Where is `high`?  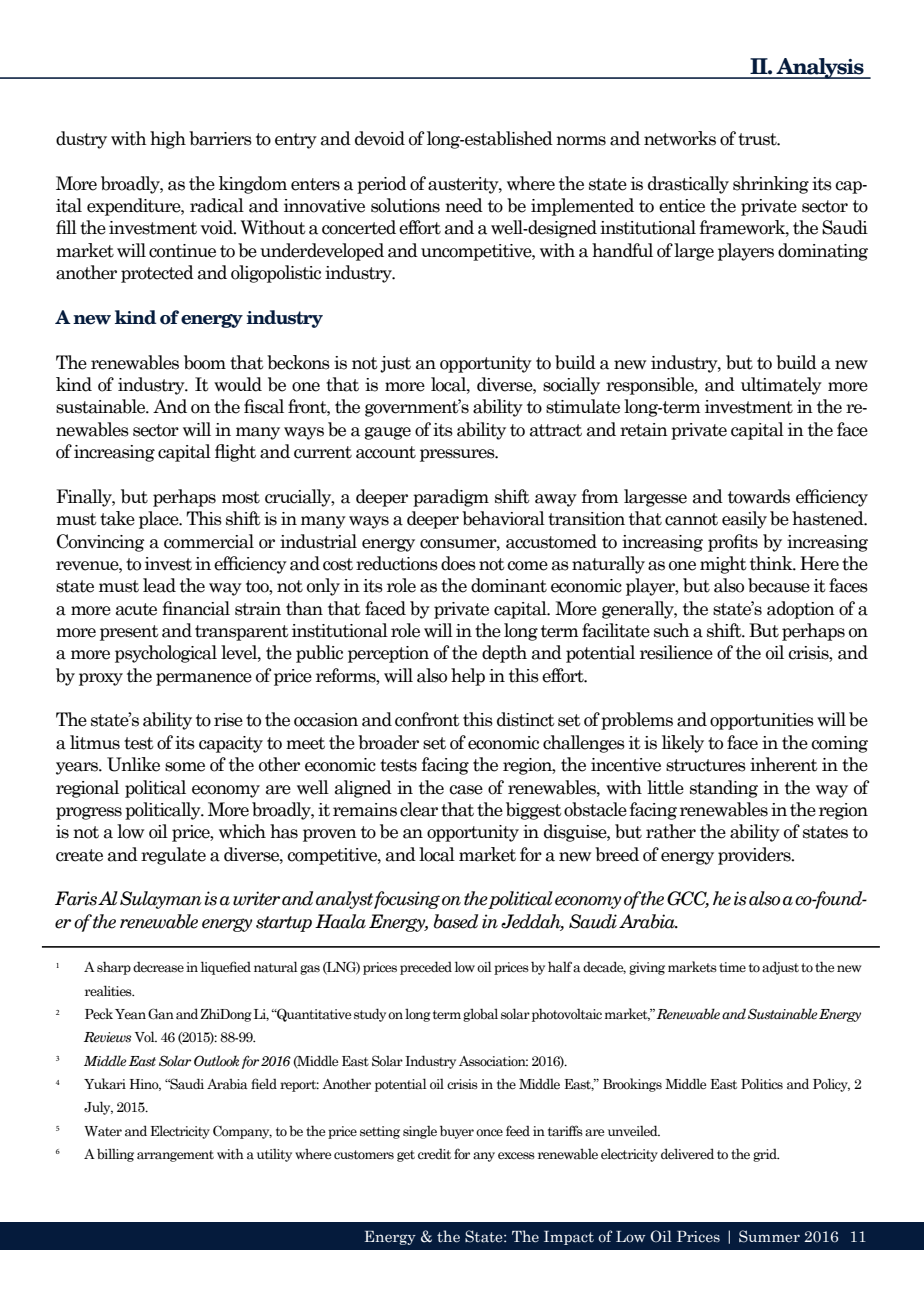 high is located at coordinates (168, 140).
